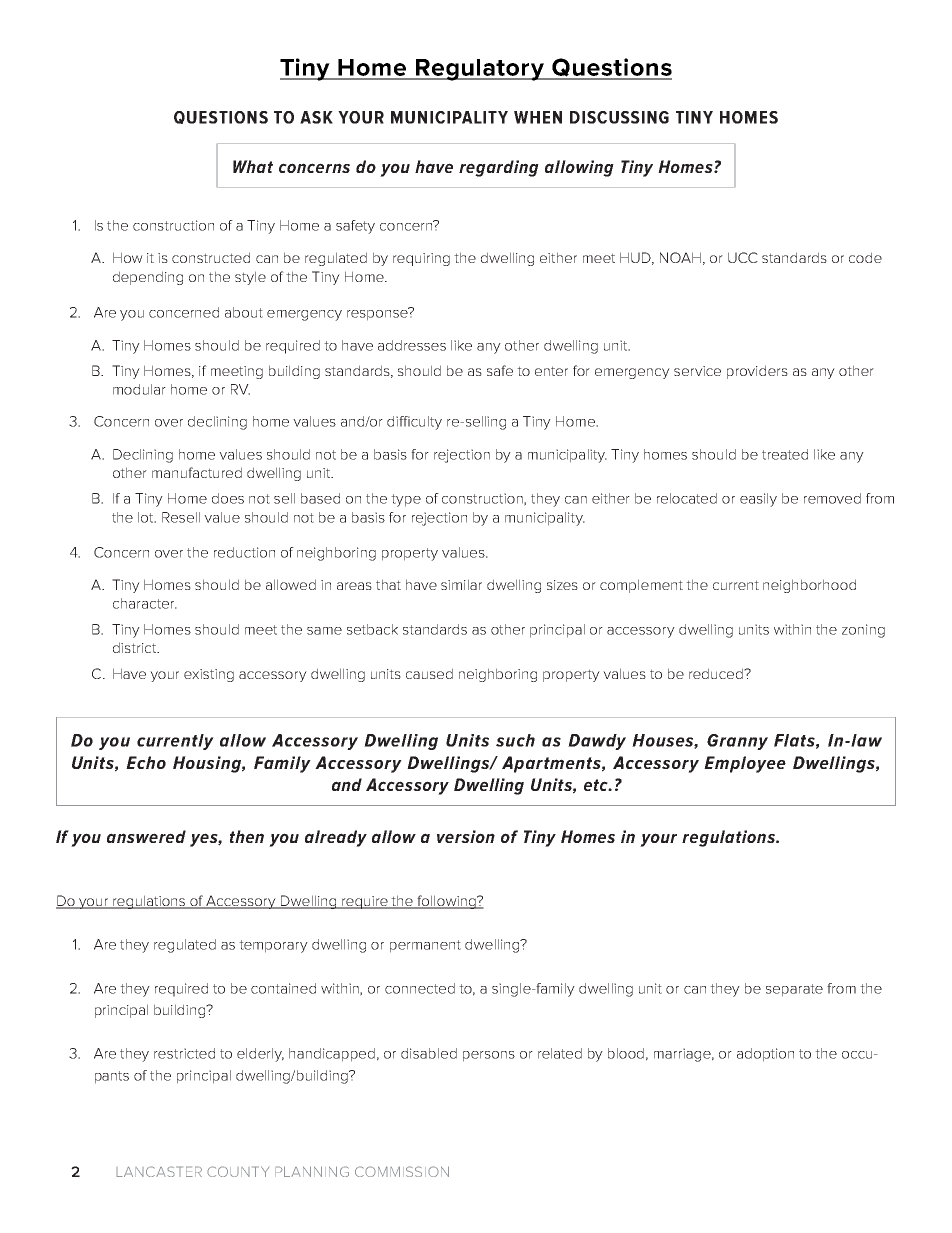 Image resolution: width=952 pixels, height=1233 pixels. What do you see at coordinates (743, 257) in the document?
I see `UCC` at bounding box center [743, 257].
